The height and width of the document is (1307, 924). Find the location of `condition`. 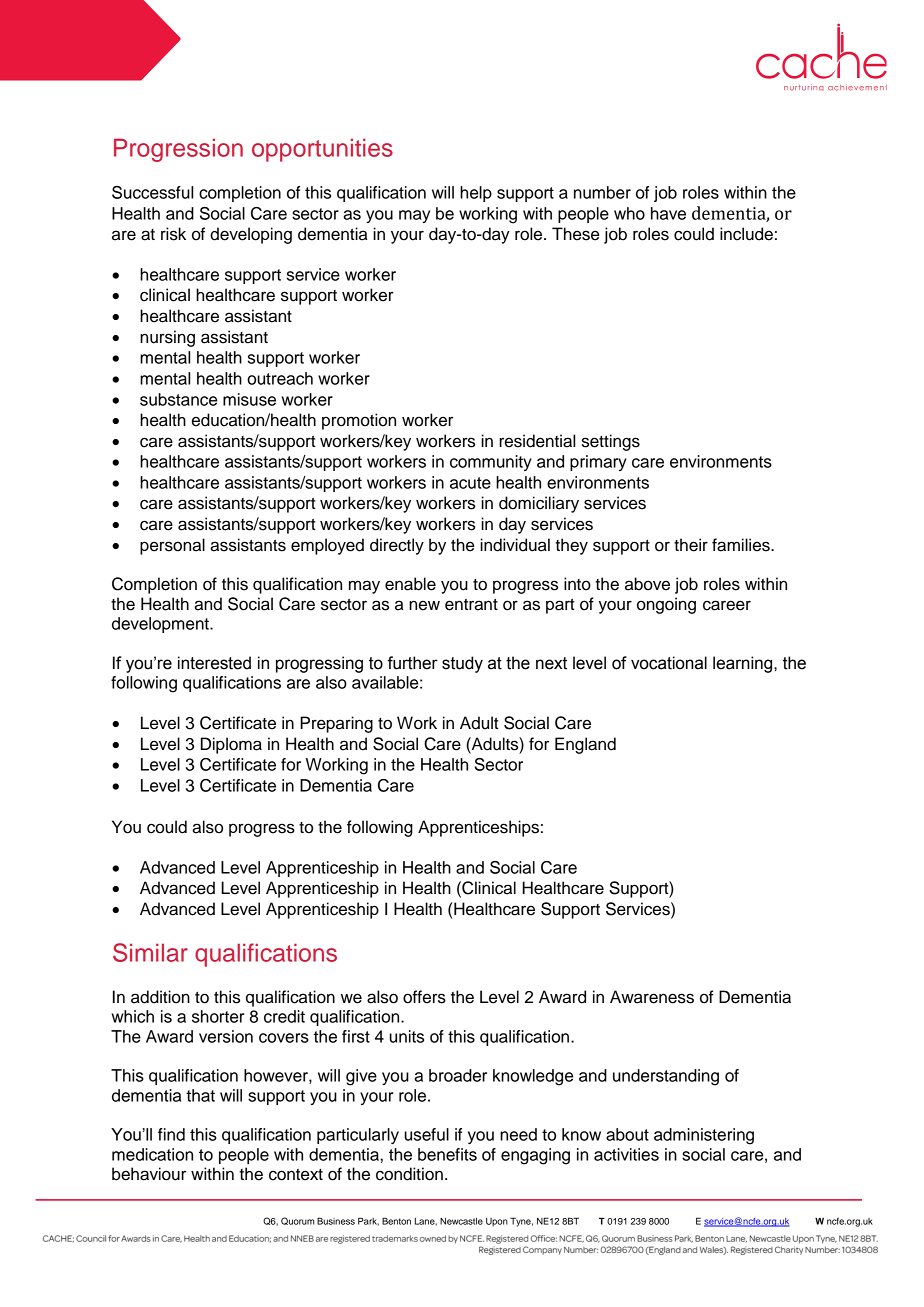

condition is located at coordinates (409, 1174).
